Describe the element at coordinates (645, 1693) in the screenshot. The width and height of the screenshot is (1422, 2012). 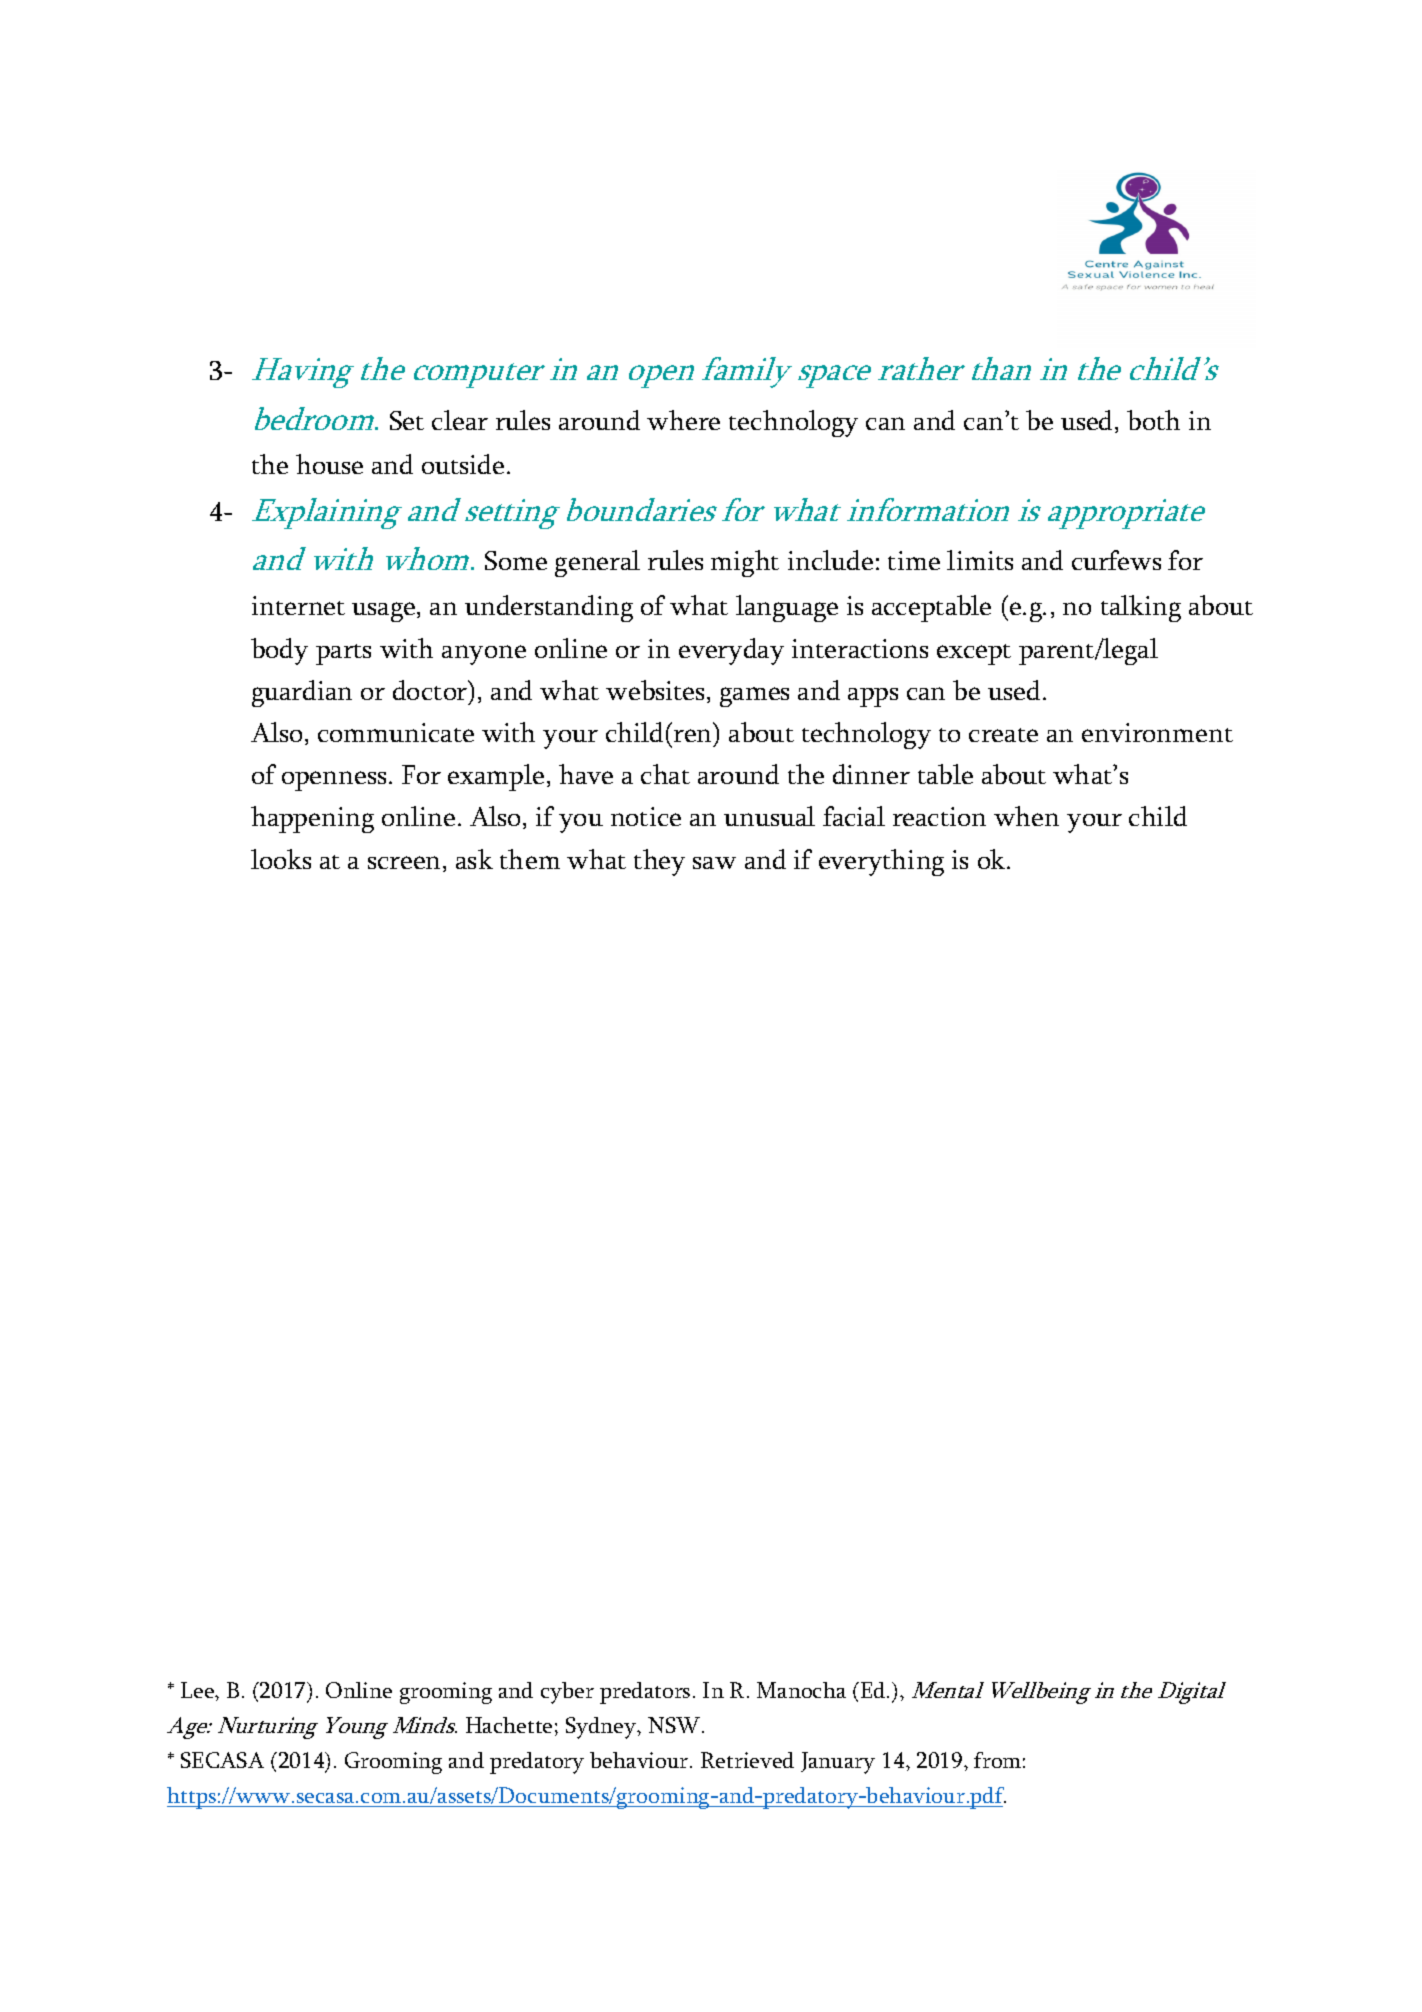
I see `predators` at that location.
